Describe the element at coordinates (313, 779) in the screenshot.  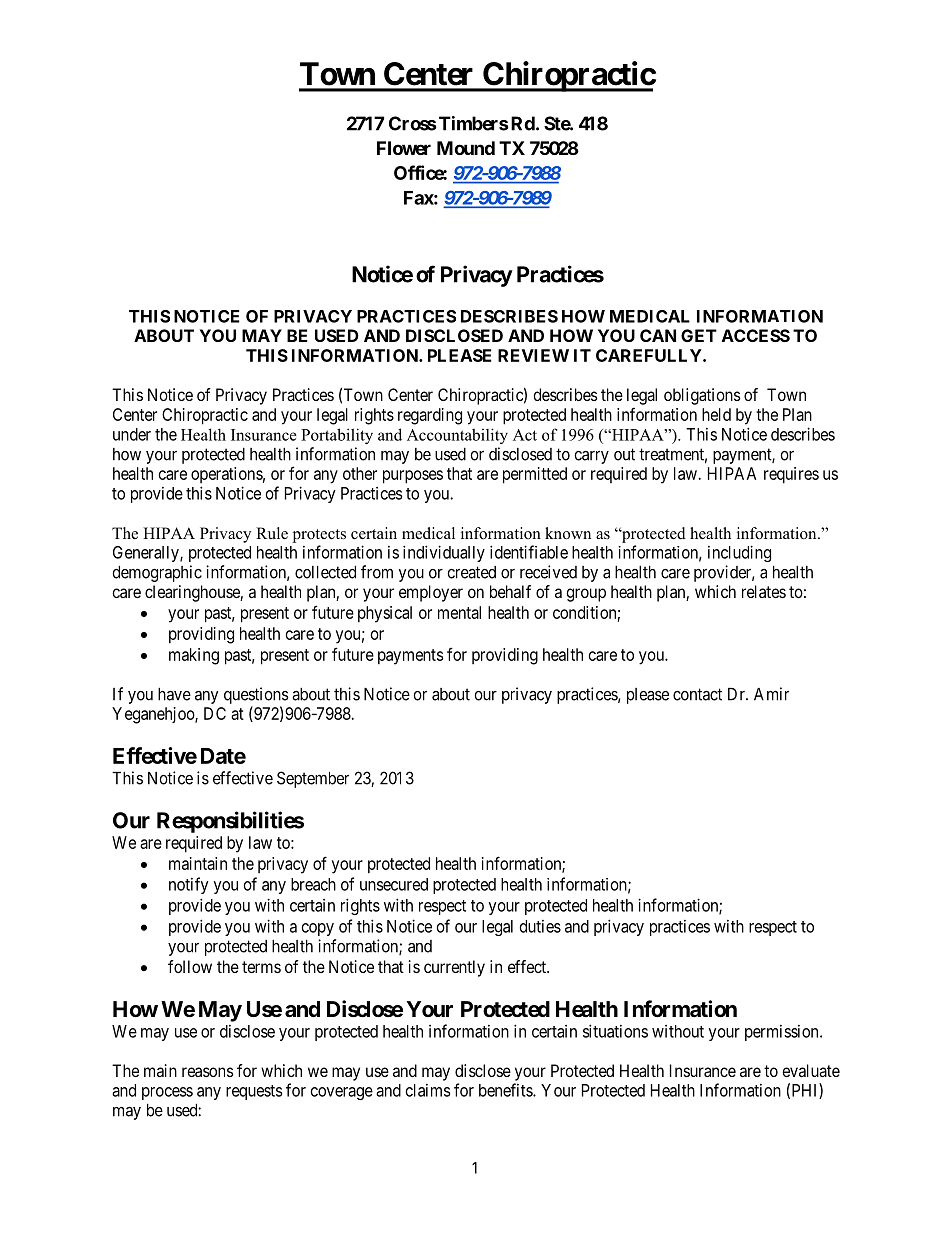
I see `September` at that location.
